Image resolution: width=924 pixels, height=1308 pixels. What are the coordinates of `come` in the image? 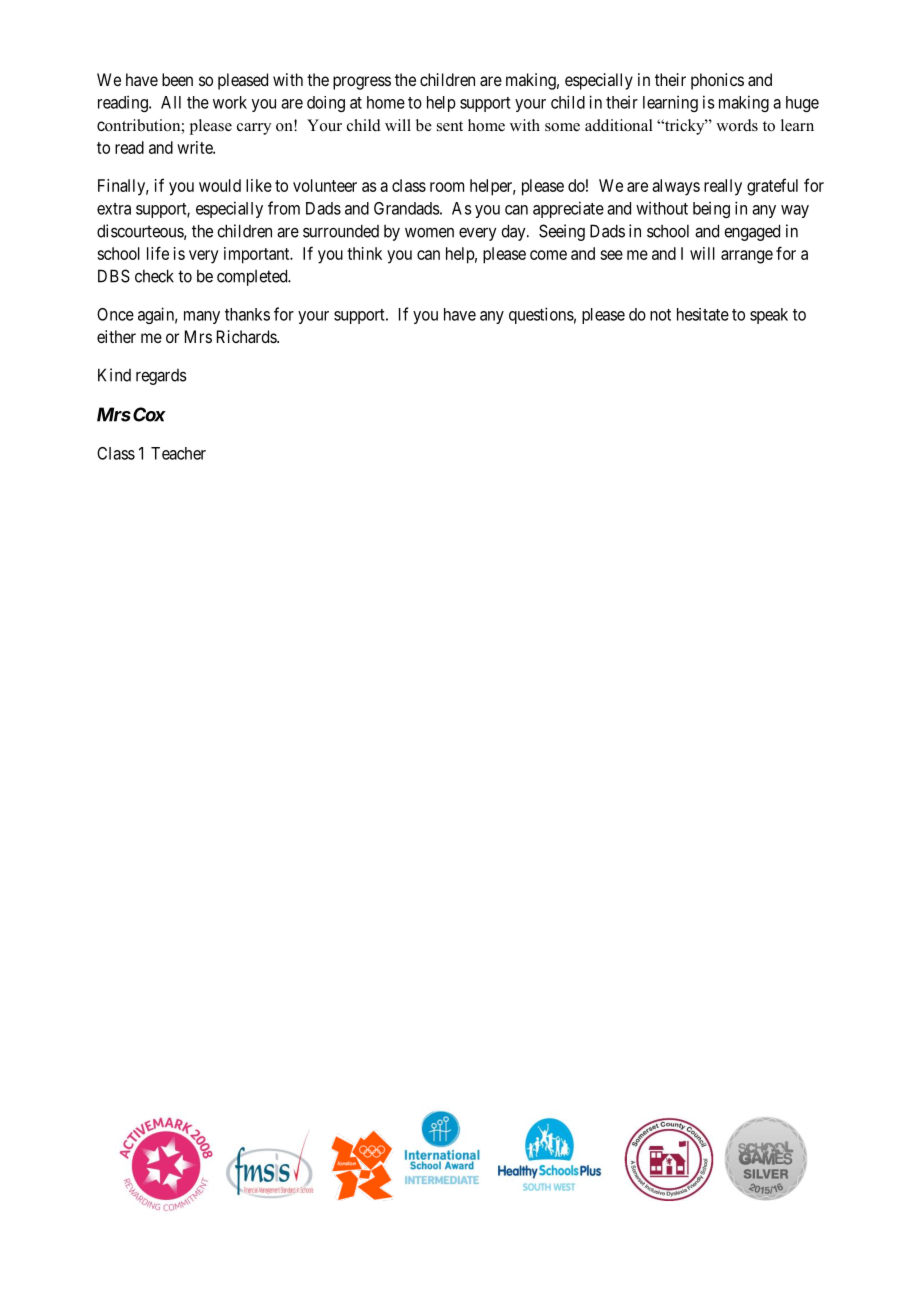 It's located at (548, 255).
